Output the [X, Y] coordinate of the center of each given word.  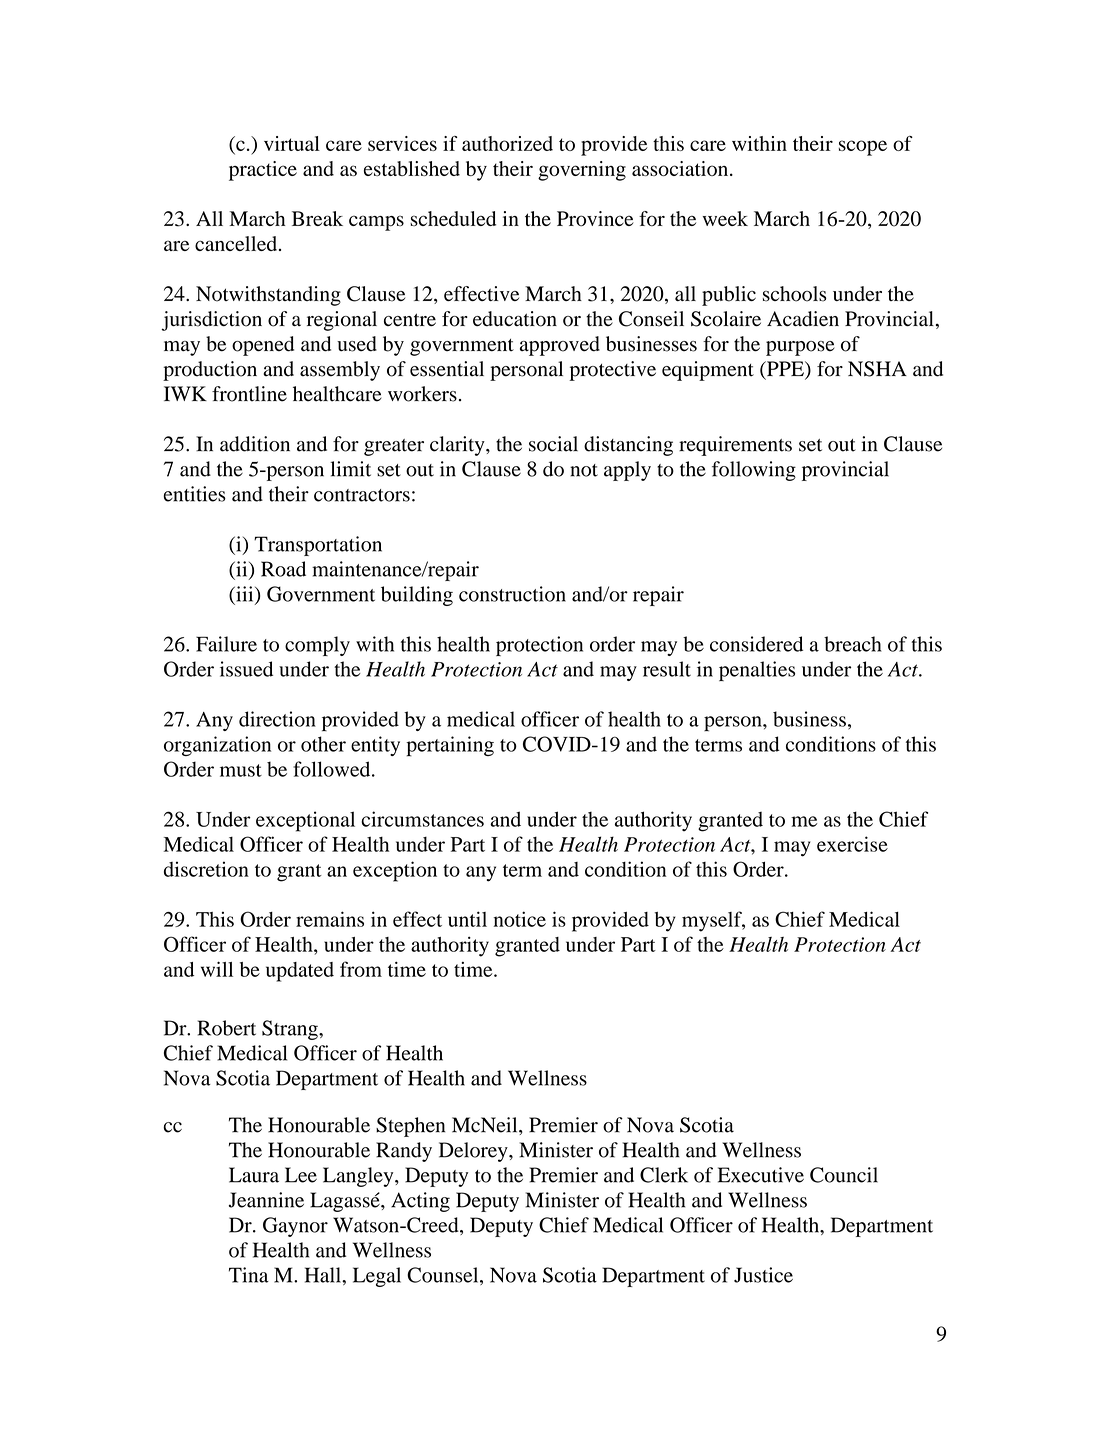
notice [520, 919]
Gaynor [295, 1227]
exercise [852, 844]
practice [263, 171]
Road [283, 569]
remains [330, 919]
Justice [763, 1275]
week [725, 218]
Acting [420, 1202]
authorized [507, 143]
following [754, 471]
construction [512, 594]
